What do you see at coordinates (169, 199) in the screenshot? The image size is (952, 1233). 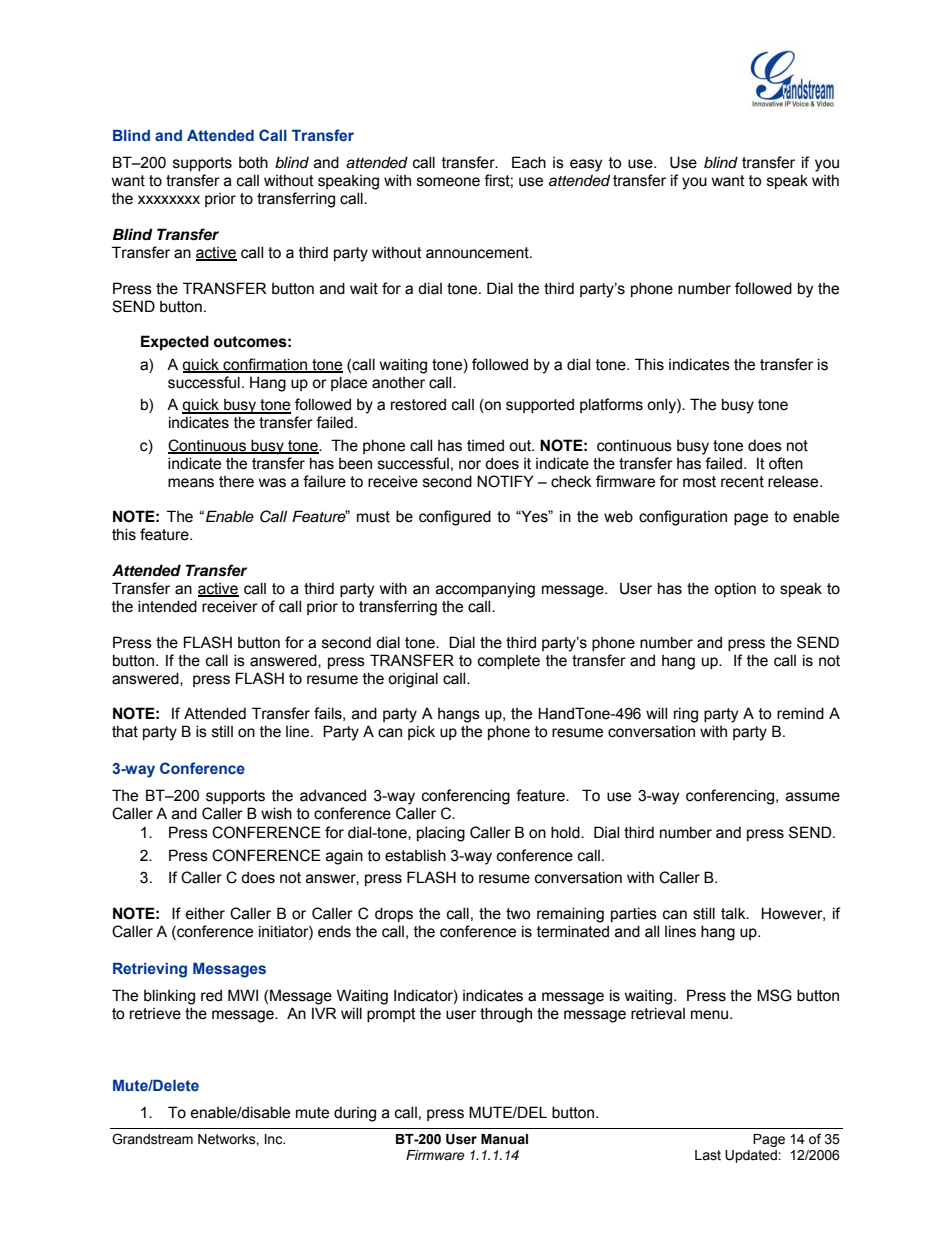 I see `xxxxxxxx` at bounding box center [169, 199].
